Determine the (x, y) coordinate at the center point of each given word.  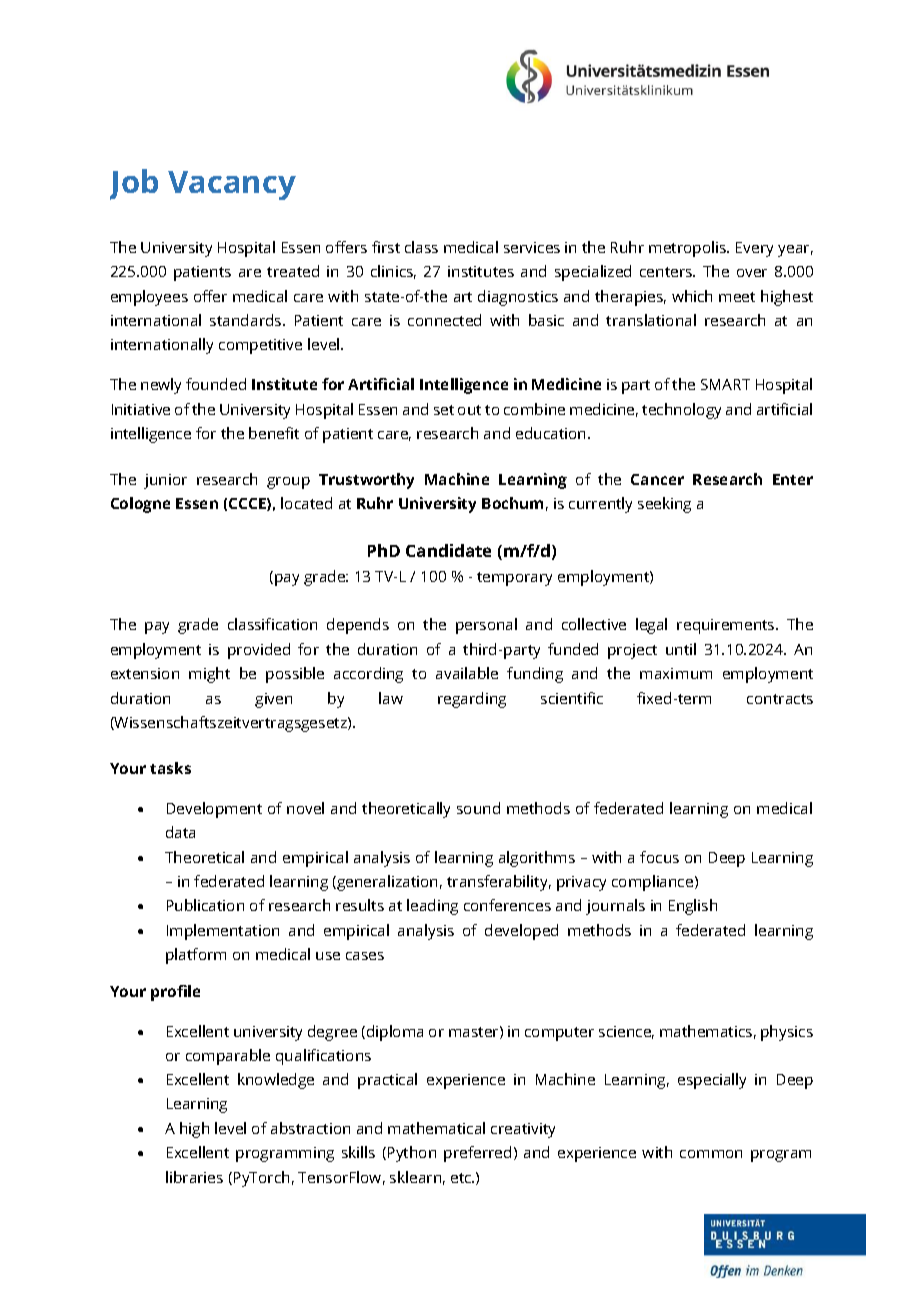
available (467, 673)
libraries (194, 1177)
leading (432, 907)
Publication (205, 905)
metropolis (689, 249)
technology (681, 411)
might (209, 675)
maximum (676, 673)
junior (165, 481)
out (469, 410)
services (532, 247)
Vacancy (232, 185)
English (693, 907)
